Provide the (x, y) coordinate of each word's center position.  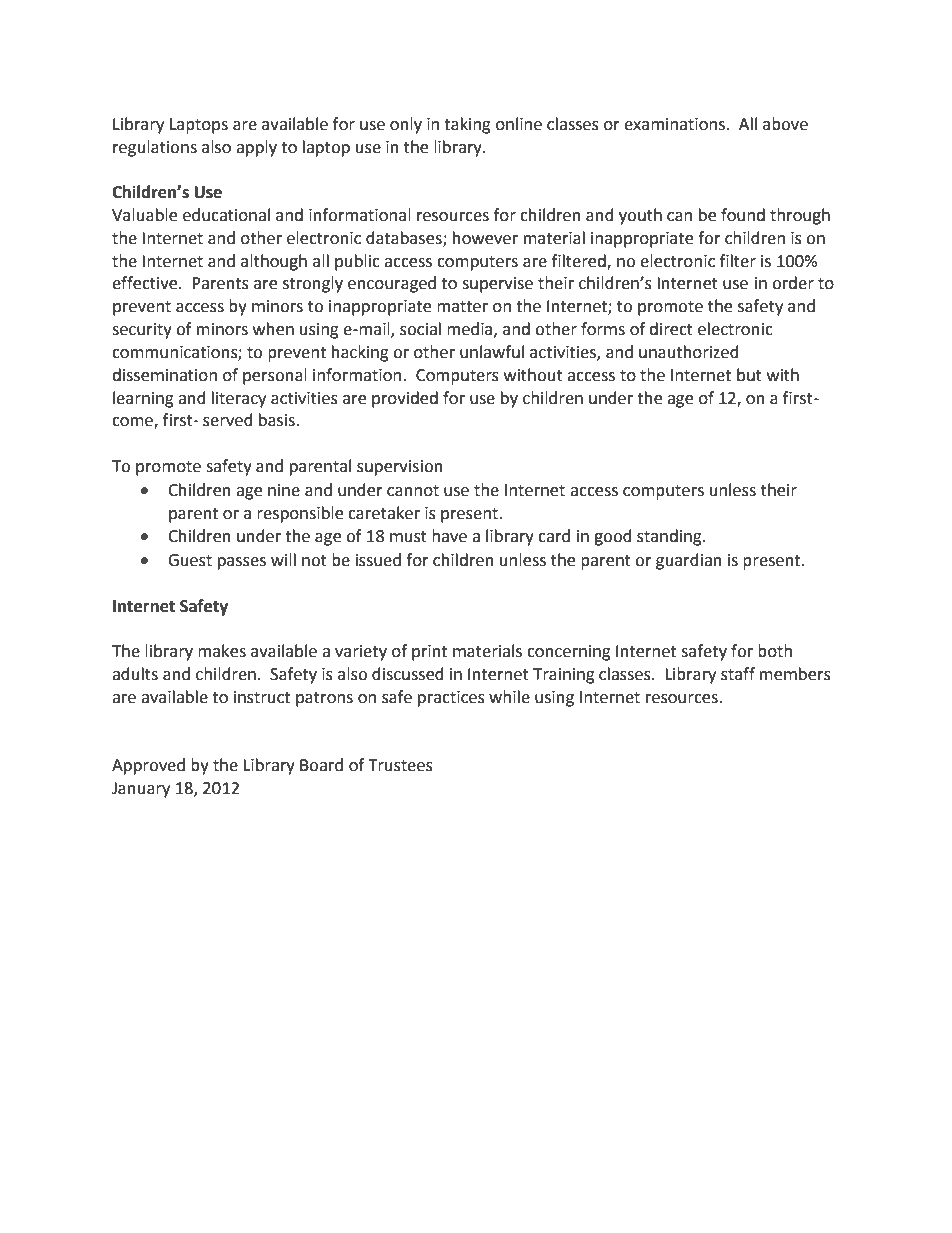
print (429, 653)
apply (256, 148)
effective (146, 283)
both (775, 651)
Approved (148, 766)
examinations (674, 124)
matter (462, 307)
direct (671, 329)
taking (467, 125)
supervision (400, 468)
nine (284, 490)
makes (222, 651)
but (749, 375)
